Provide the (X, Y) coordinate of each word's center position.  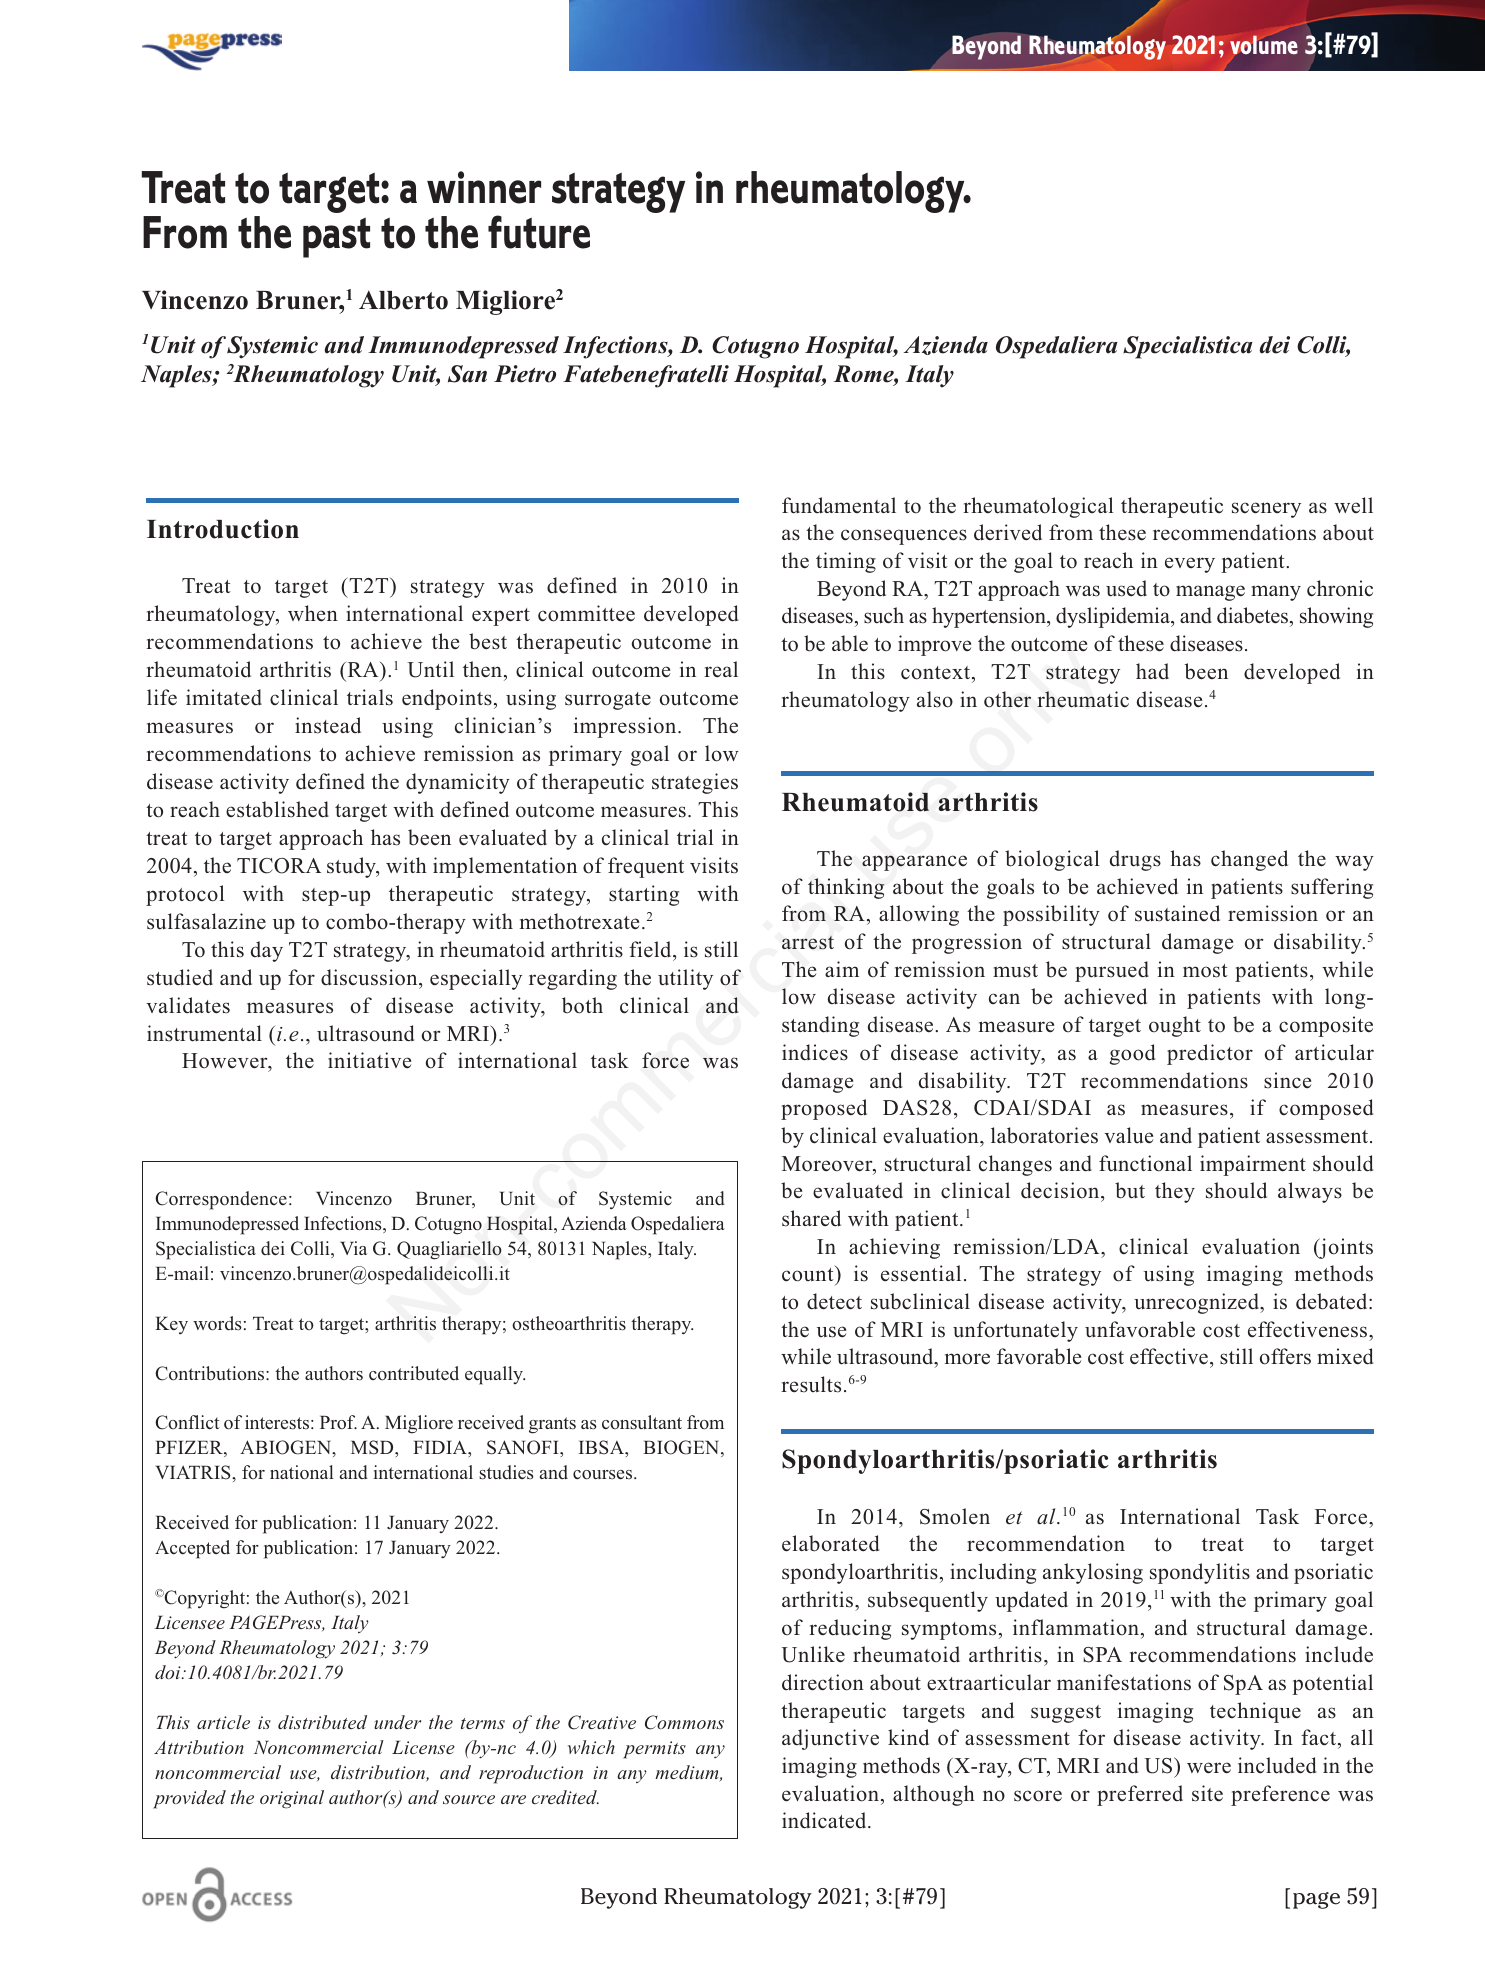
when (313, 613)
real (721, 669)
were (1209, 1768)
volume (1264, 44)
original (292, 1799)
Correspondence (221, 1200)
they (1175, 1192)
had (1152, 671)
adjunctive (830, 1739)
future (539, 232)
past (336, 237)
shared (811, 1218)
